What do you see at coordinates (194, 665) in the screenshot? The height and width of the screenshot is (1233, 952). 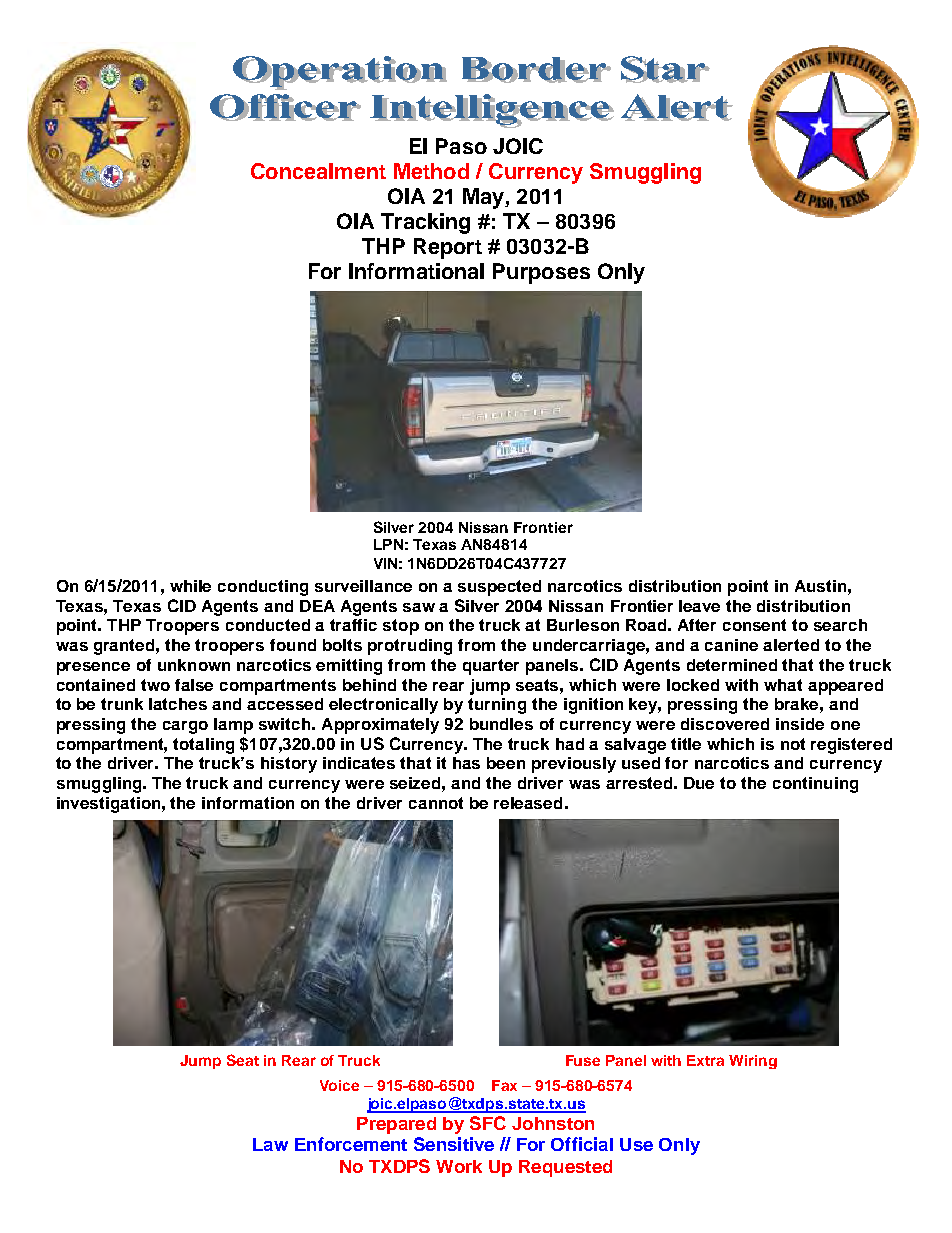 I see `unknown` at bounding box center [194, 665].
